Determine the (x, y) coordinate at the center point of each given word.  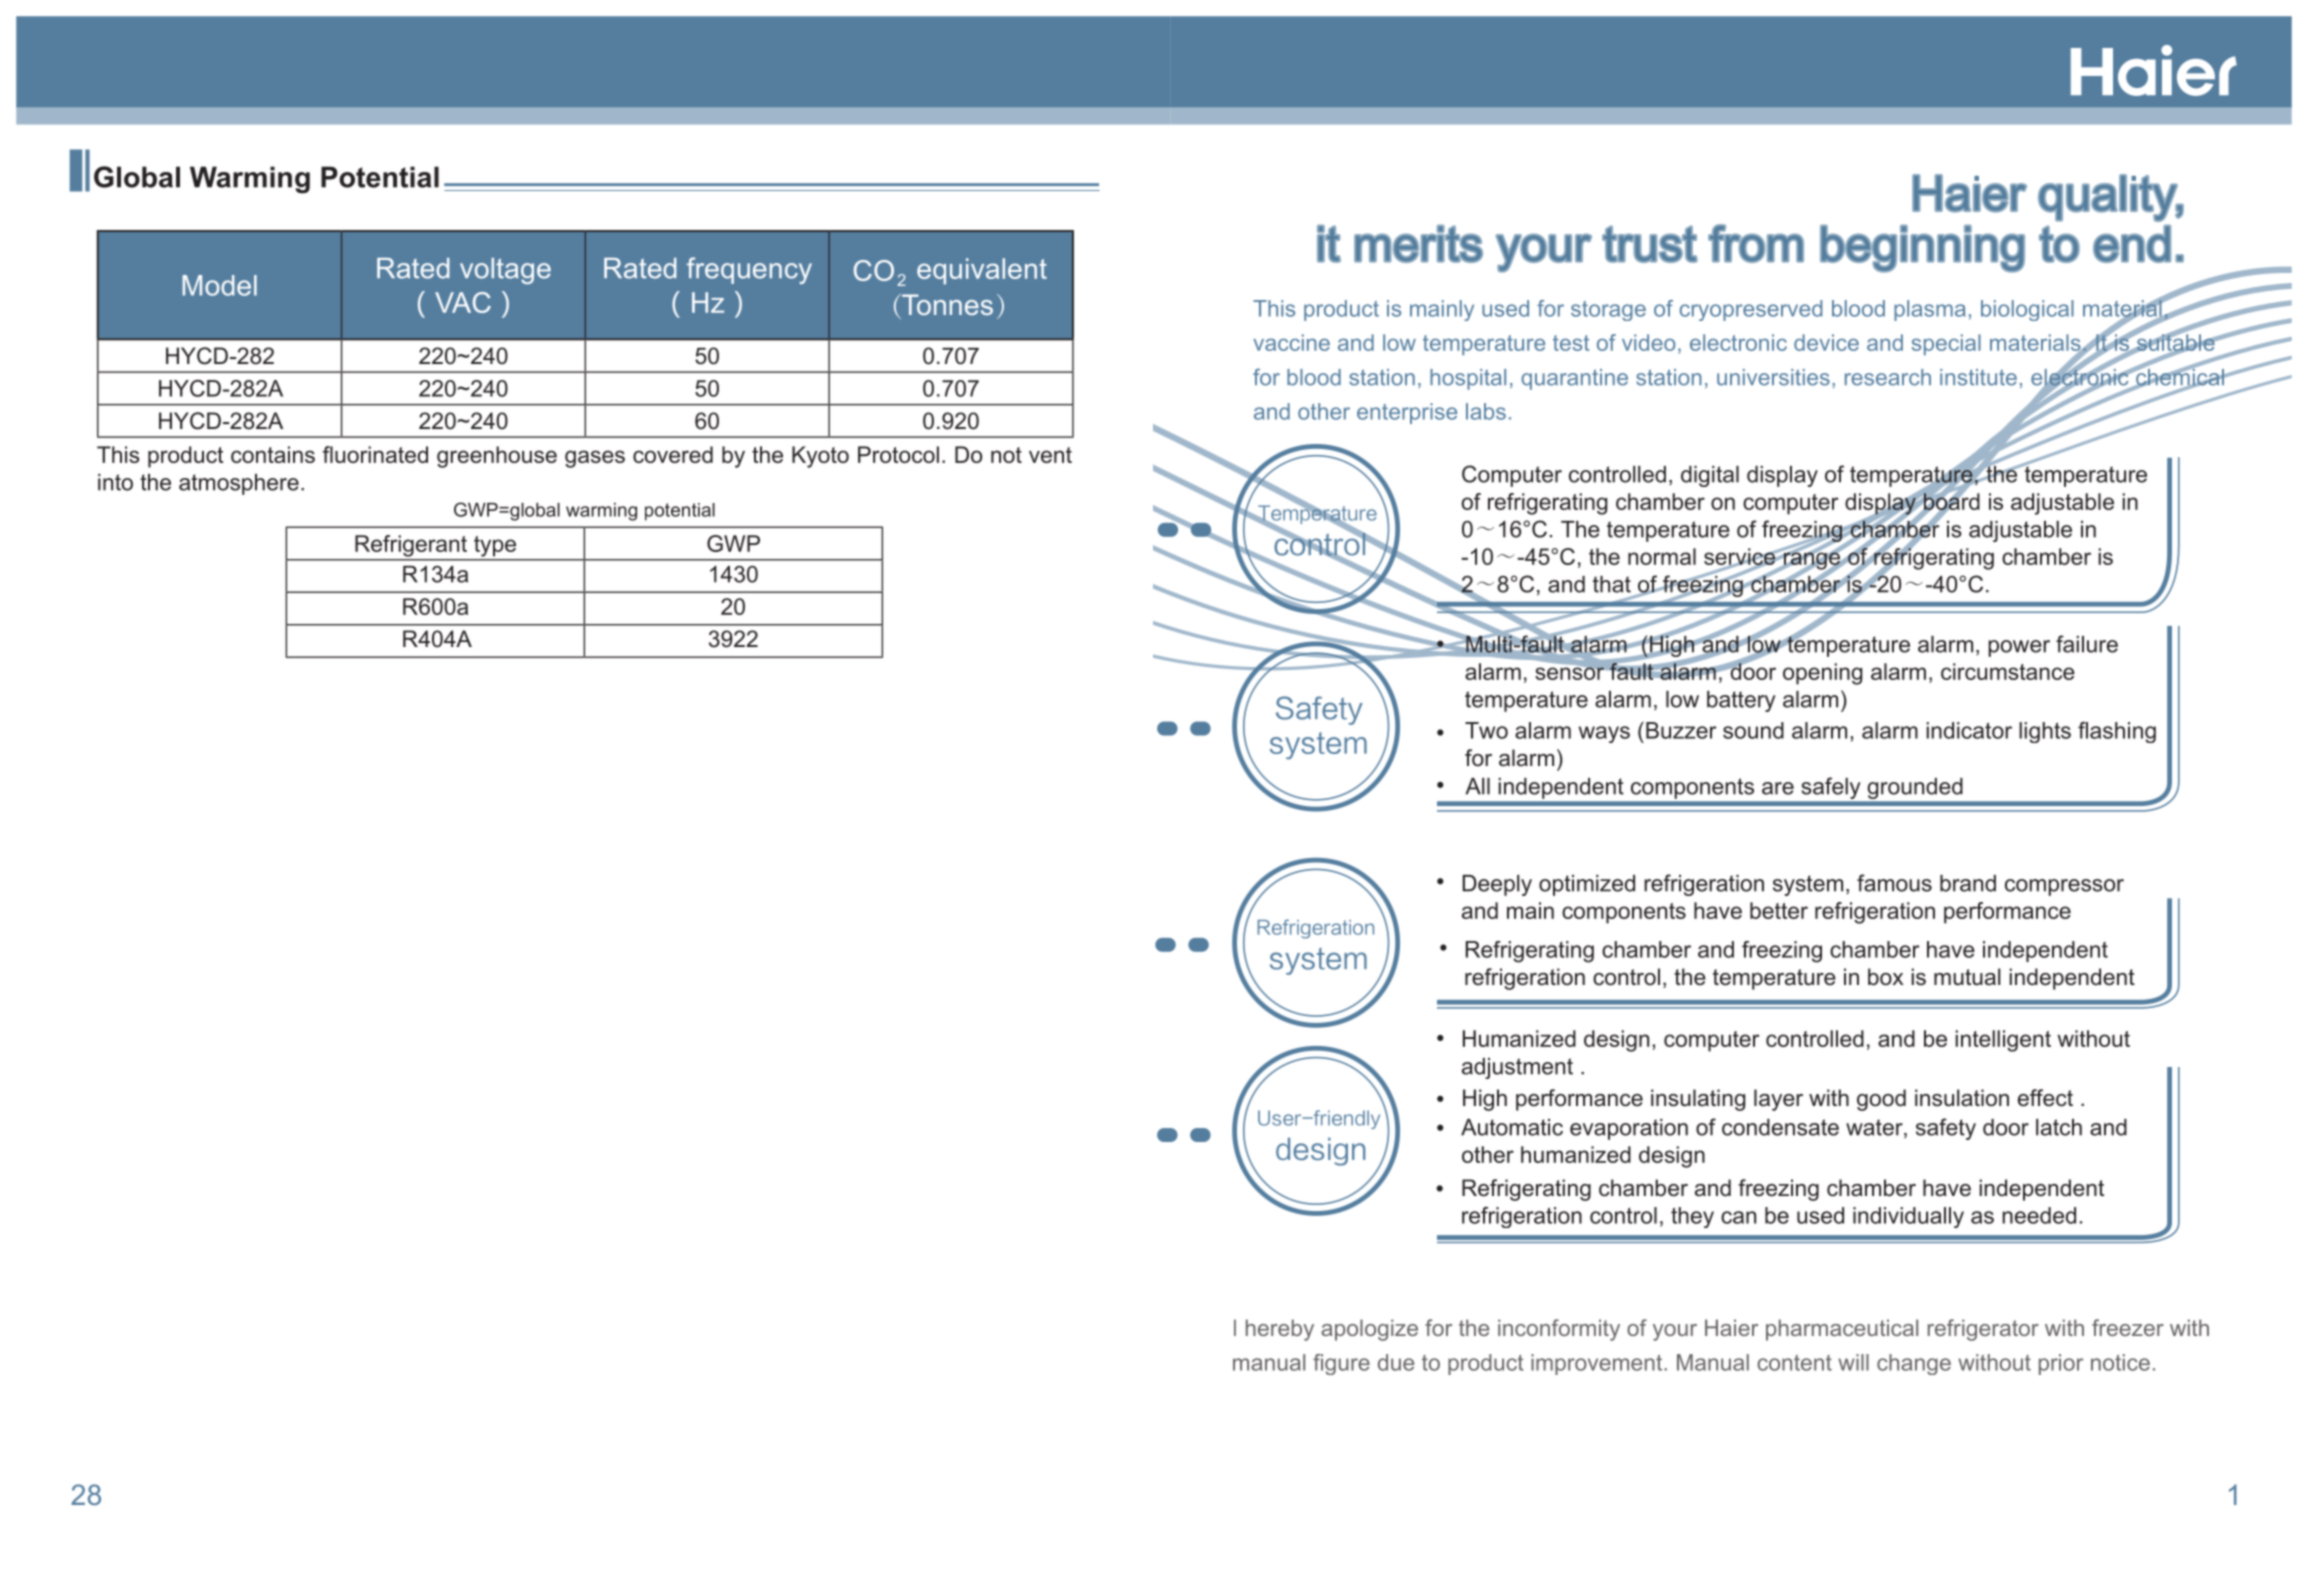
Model (219, 285)
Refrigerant (411, 546)
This (1274, 308)
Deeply (1497, 885)
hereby (1280, 1330)
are (1778, 788)
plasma (1930, 310)
